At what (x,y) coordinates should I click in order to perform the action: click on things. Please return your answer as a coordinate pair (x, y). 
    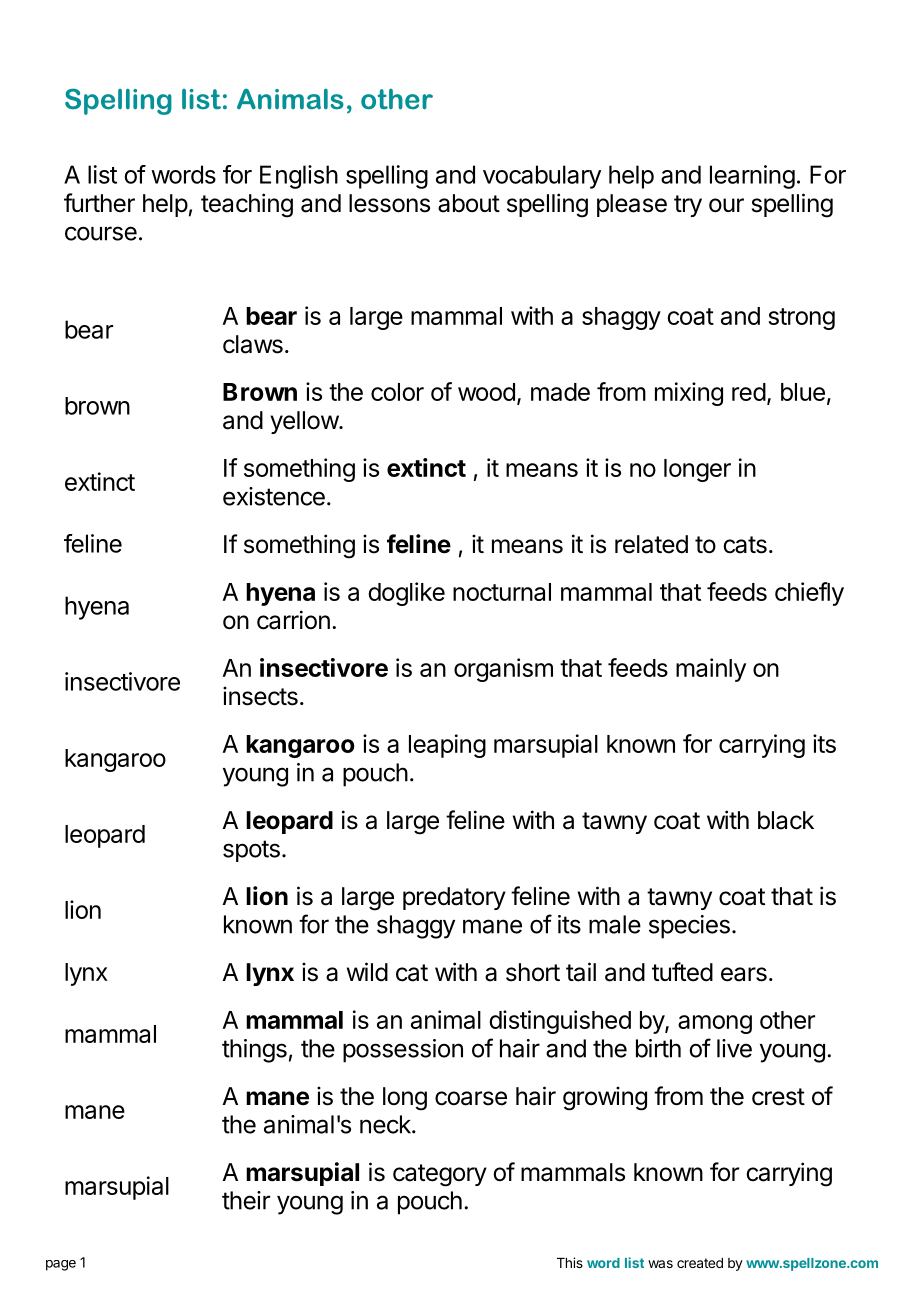
    Looking at the image, I should click on (254, 1051).
